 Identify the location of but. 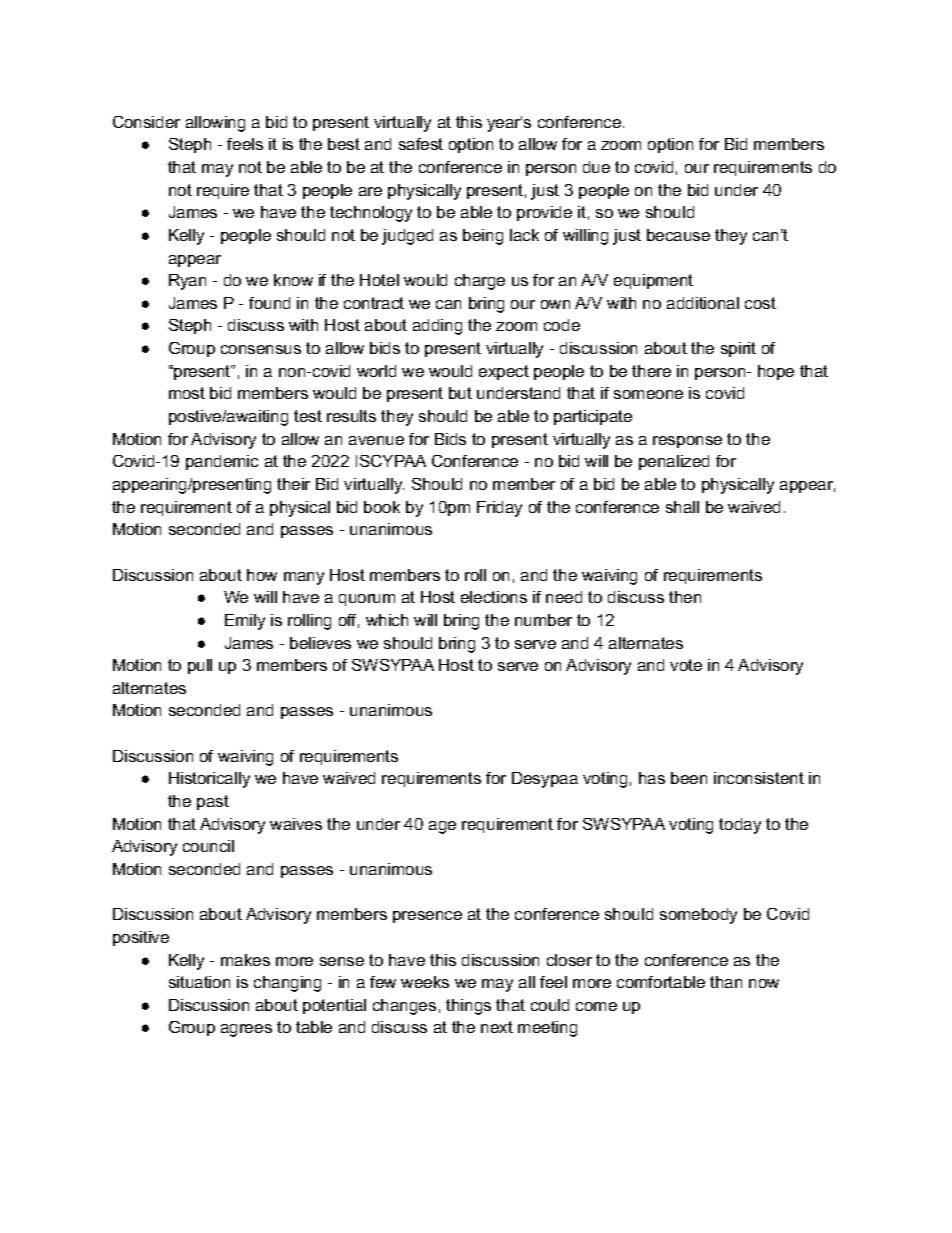
(460, 393).
